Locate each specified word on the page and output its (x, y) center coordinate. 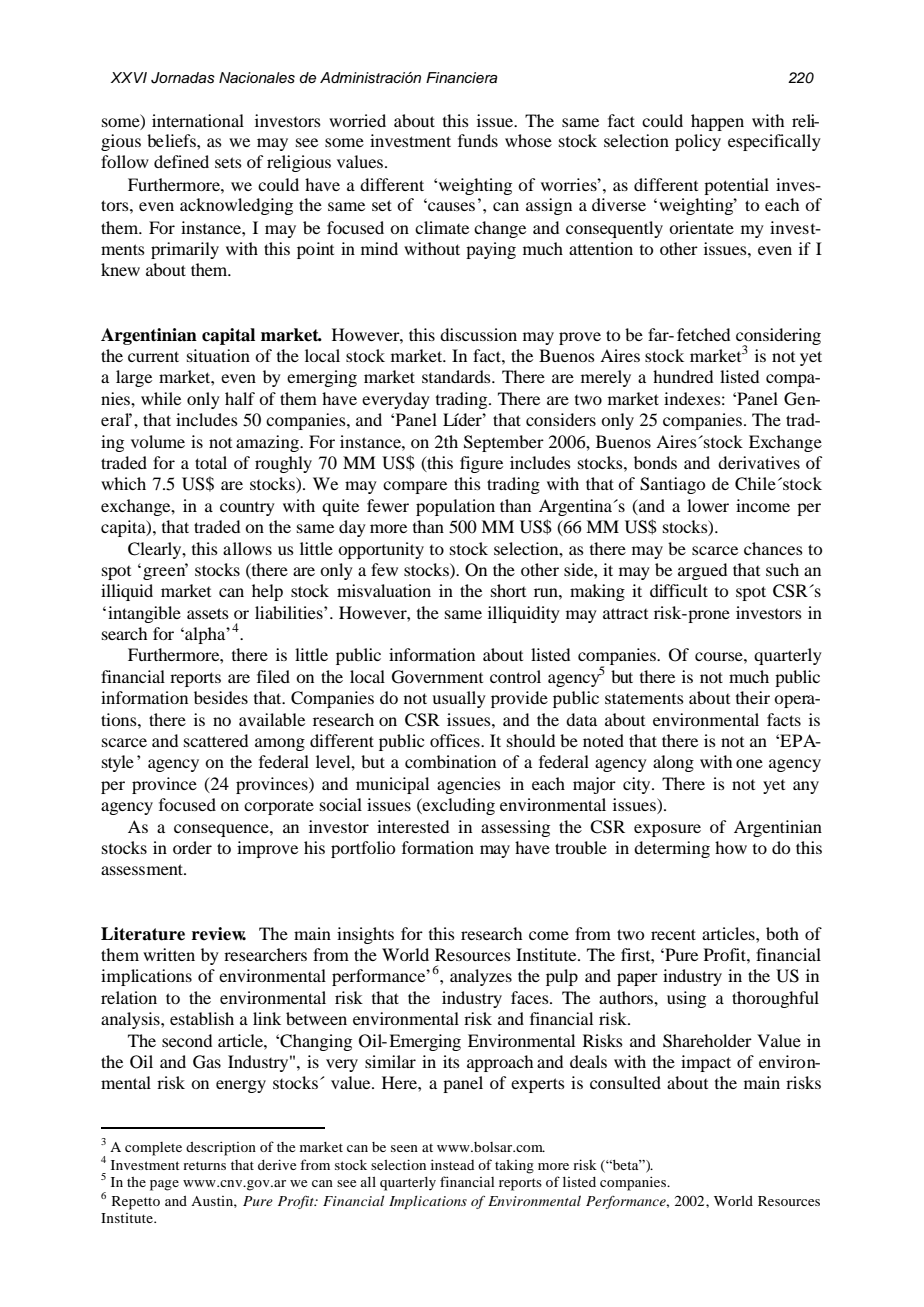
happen (717, 122)
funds (478, 140)
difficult (679, 590)
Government (437, 677)
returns (204, 1165)
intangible (144, 614)
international (198, 120)
